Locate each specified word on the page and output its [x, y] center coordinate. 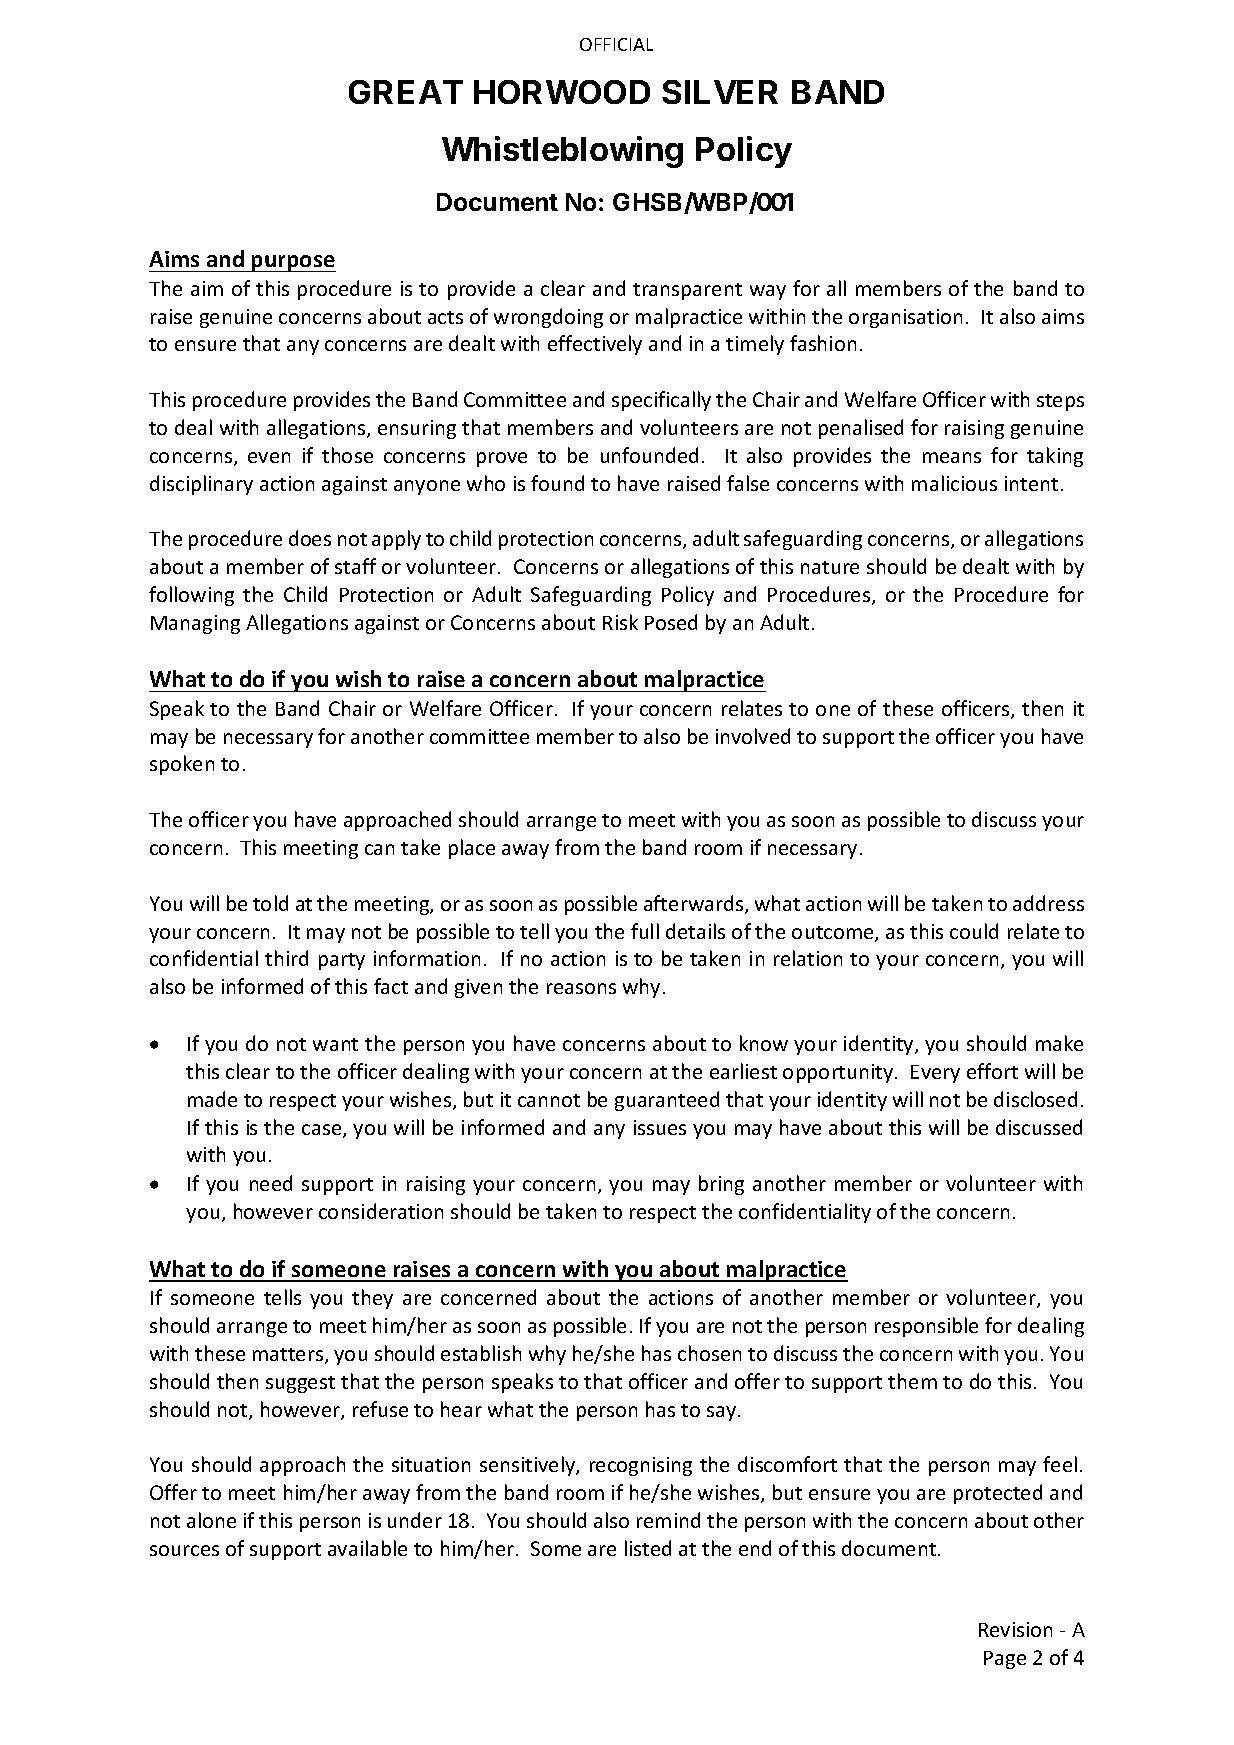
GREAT [406, 92]
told [270, 903]
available [367, 1548]
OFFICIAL [616, 44]
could [974, 931]
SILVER [720, 92]
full [645, 931]
